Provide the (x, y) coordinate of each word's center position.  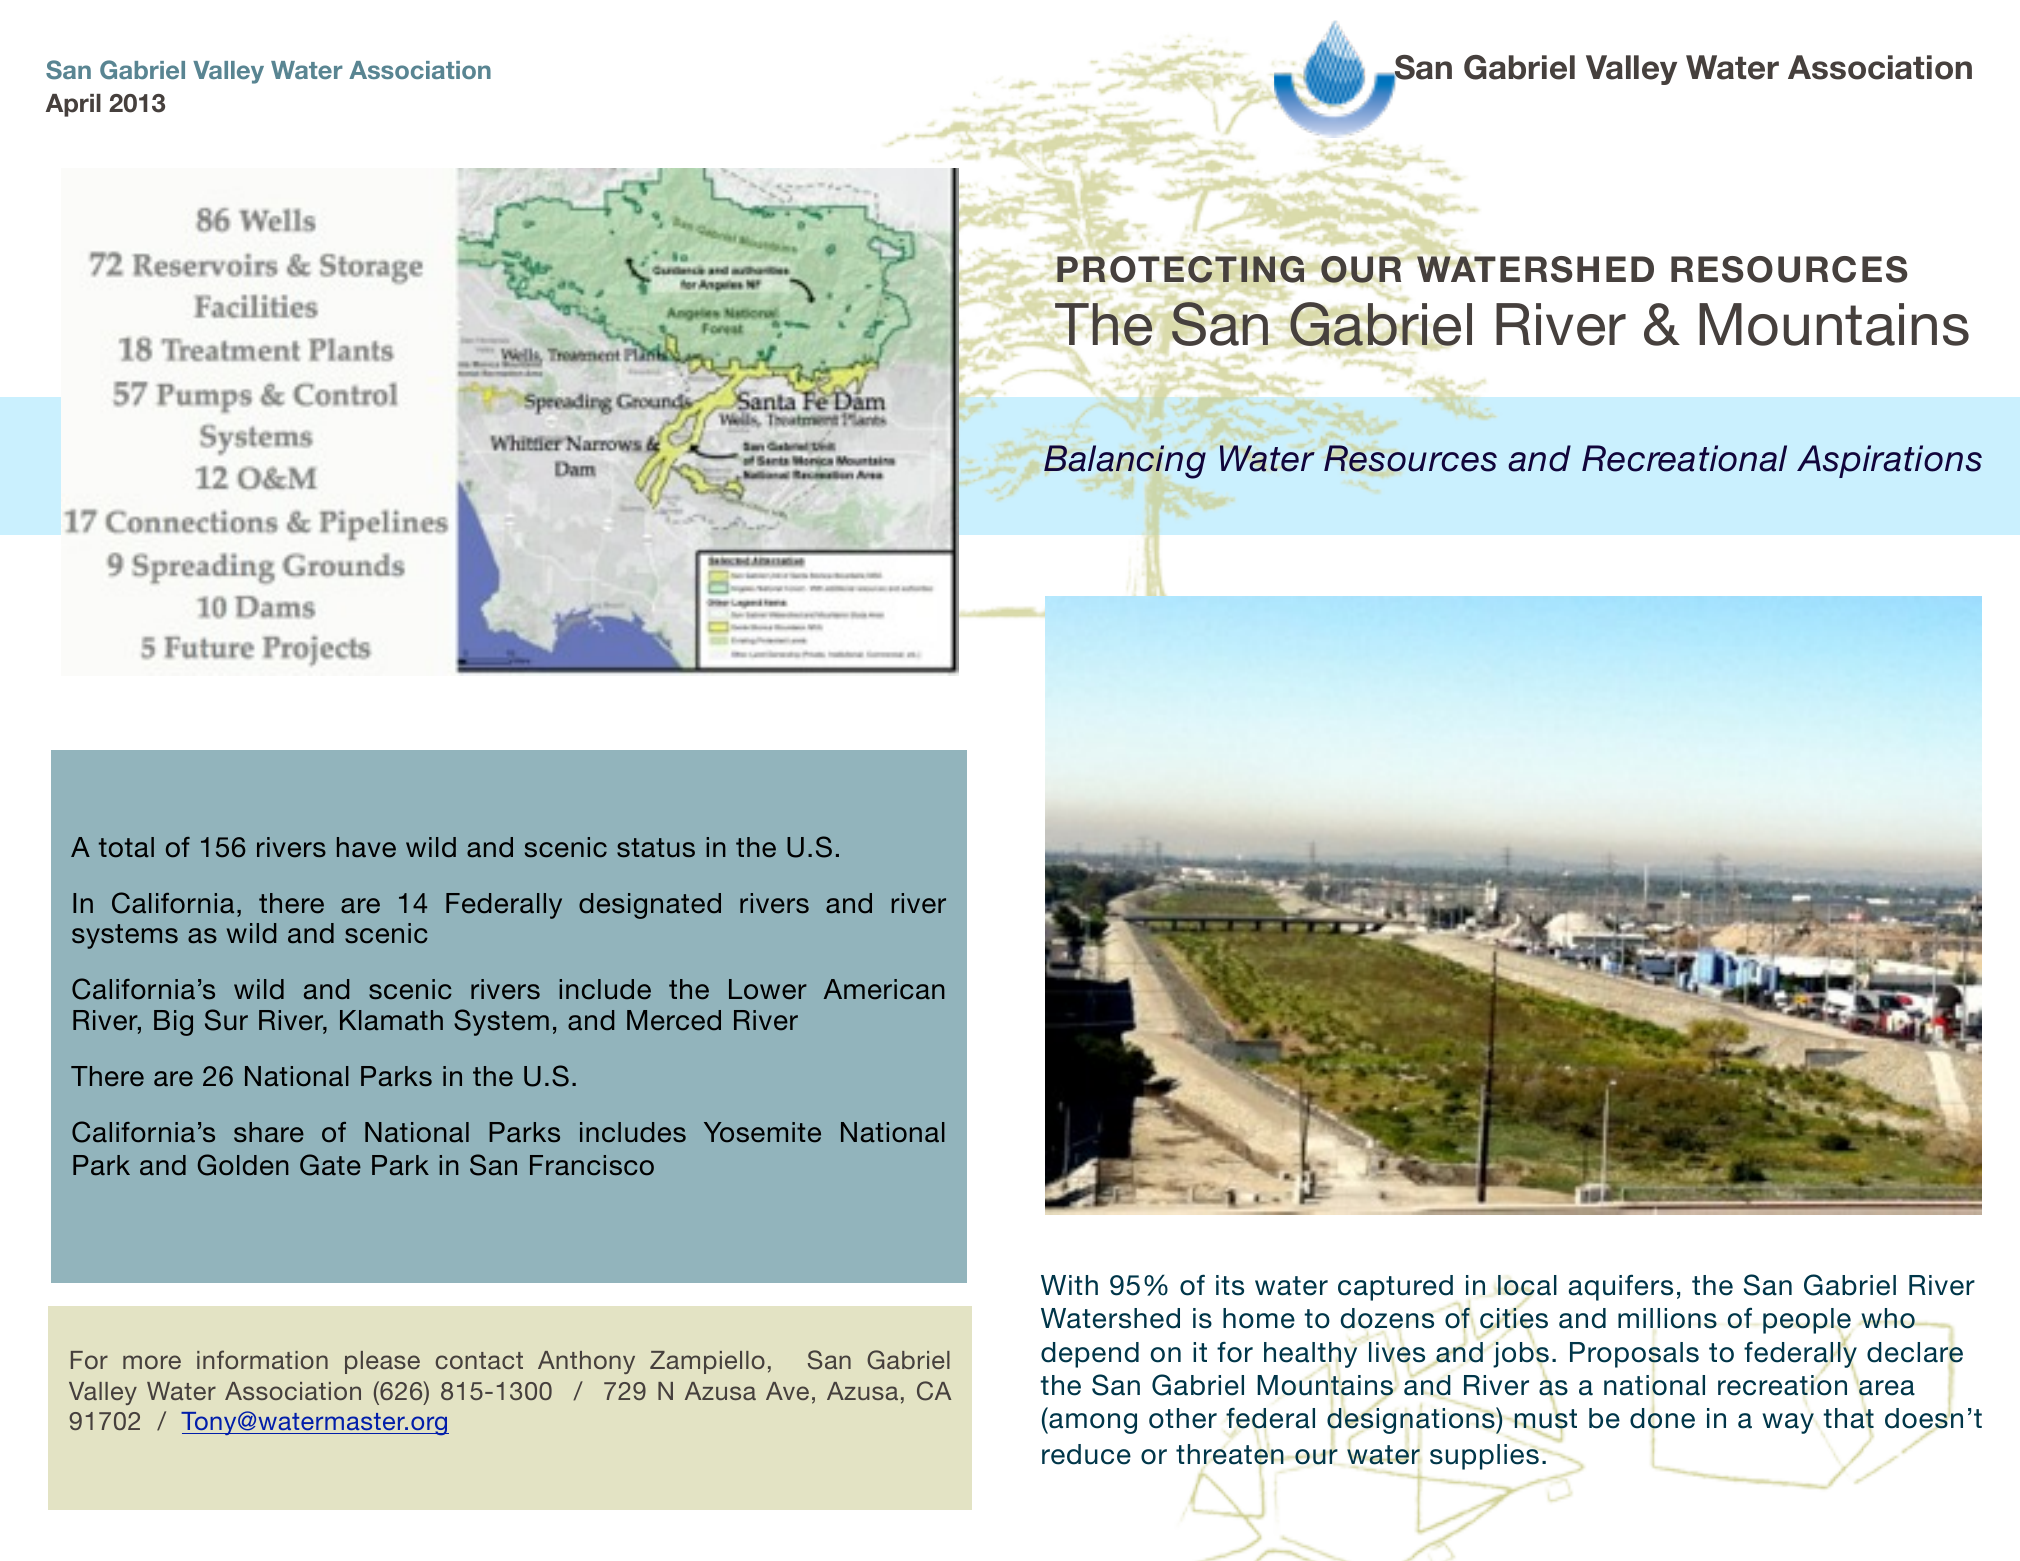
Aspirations (1889, 461)
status (656, 848)
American (884, 989)
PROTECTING (1180, 269)
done (1662, 1419)
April (73, 105)
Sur (226, 1020)
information (262, 1359)
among (1092, 1423)
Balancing (1125, 462)
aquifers (1621, 1287)
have (366, 847)
